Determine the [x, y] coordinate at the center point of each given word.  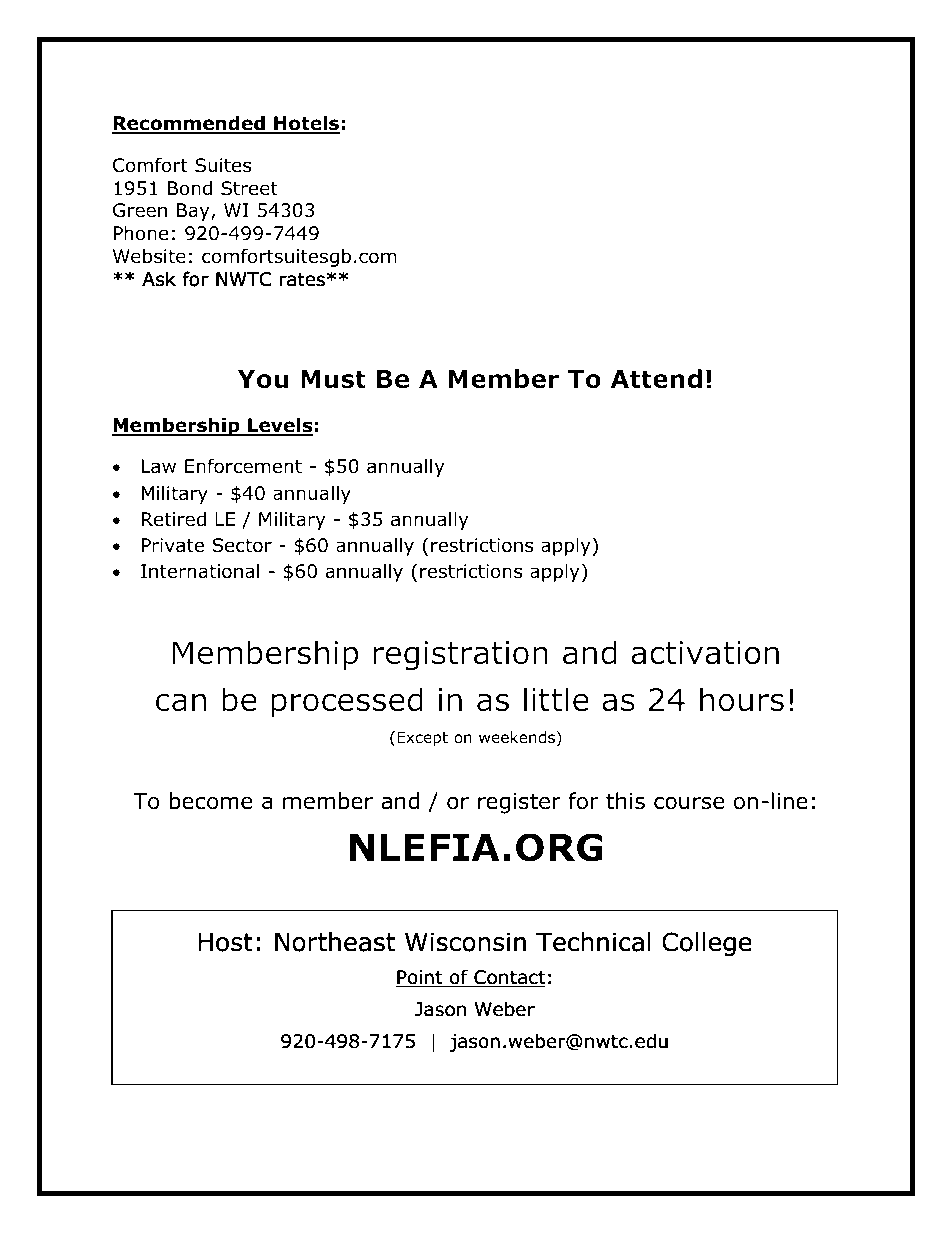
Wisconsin [465, 942]
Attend [656, 379]
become [211, 801]
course [689, 803]
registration [460, 656]
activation [705, 653]
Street [249, 188]
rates [302, 279]
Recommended [189, 124]
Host [226, 942]
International [200, 571]
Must [333, 379]
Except [422, 738]
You [263, 379]
